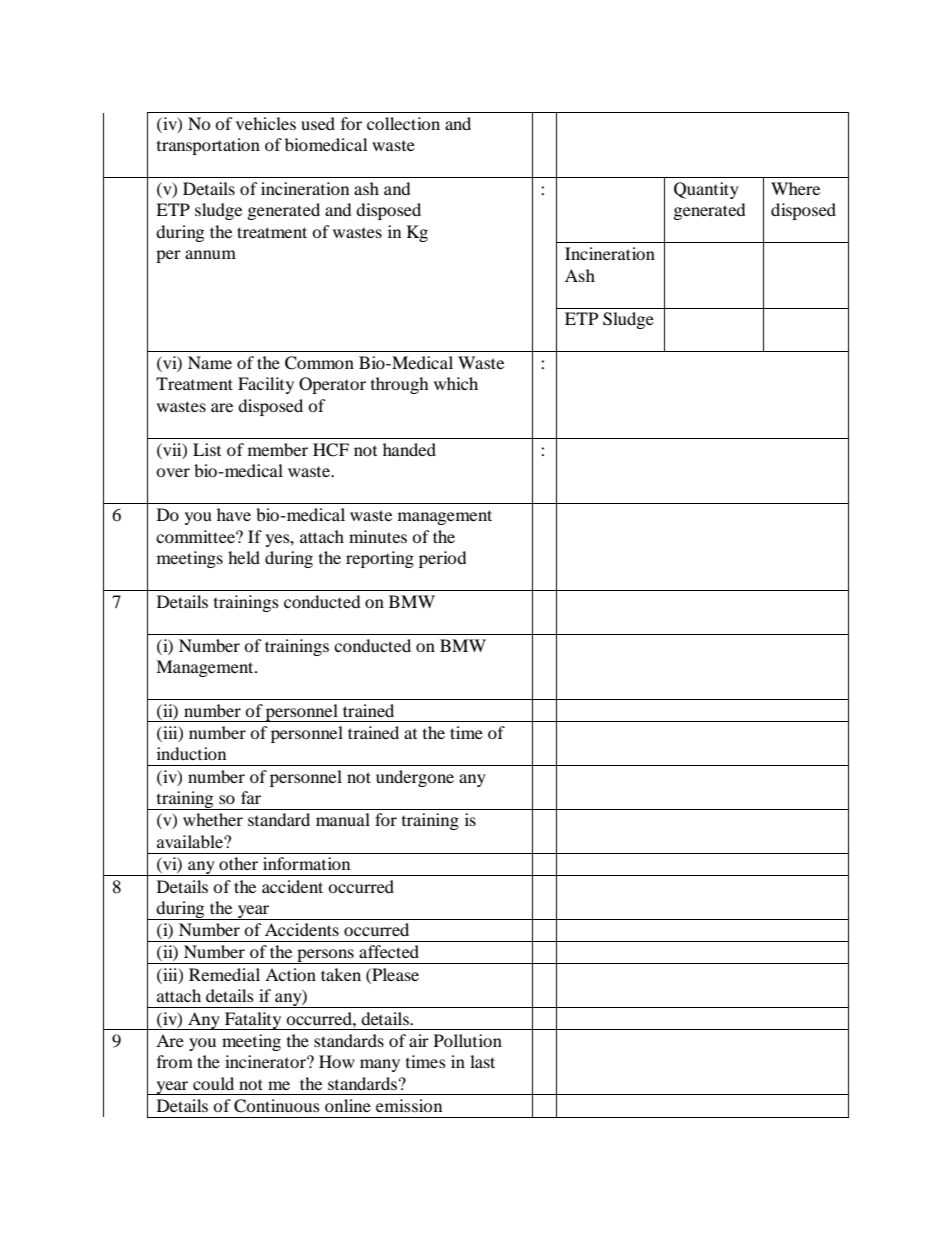  What do you see at coordinates (244, 557) in the page?
I see `held` at bounding box center [244, 557].
